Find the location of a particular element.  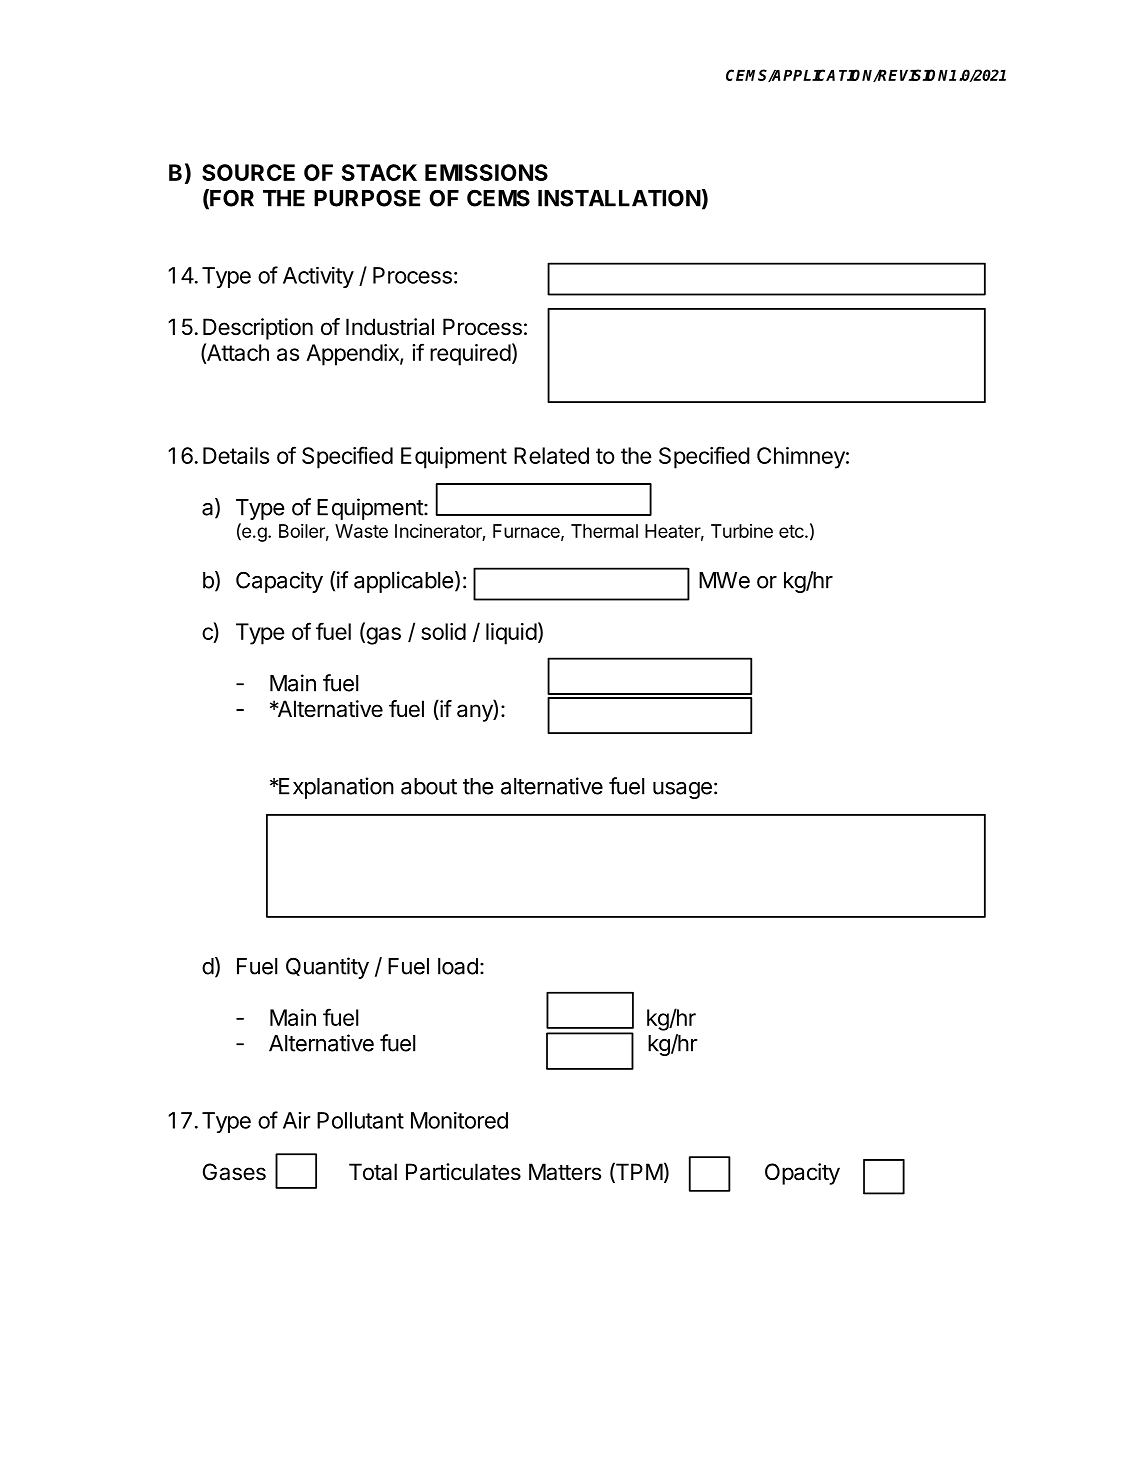

Air is located at coordinates (296, 1120).
